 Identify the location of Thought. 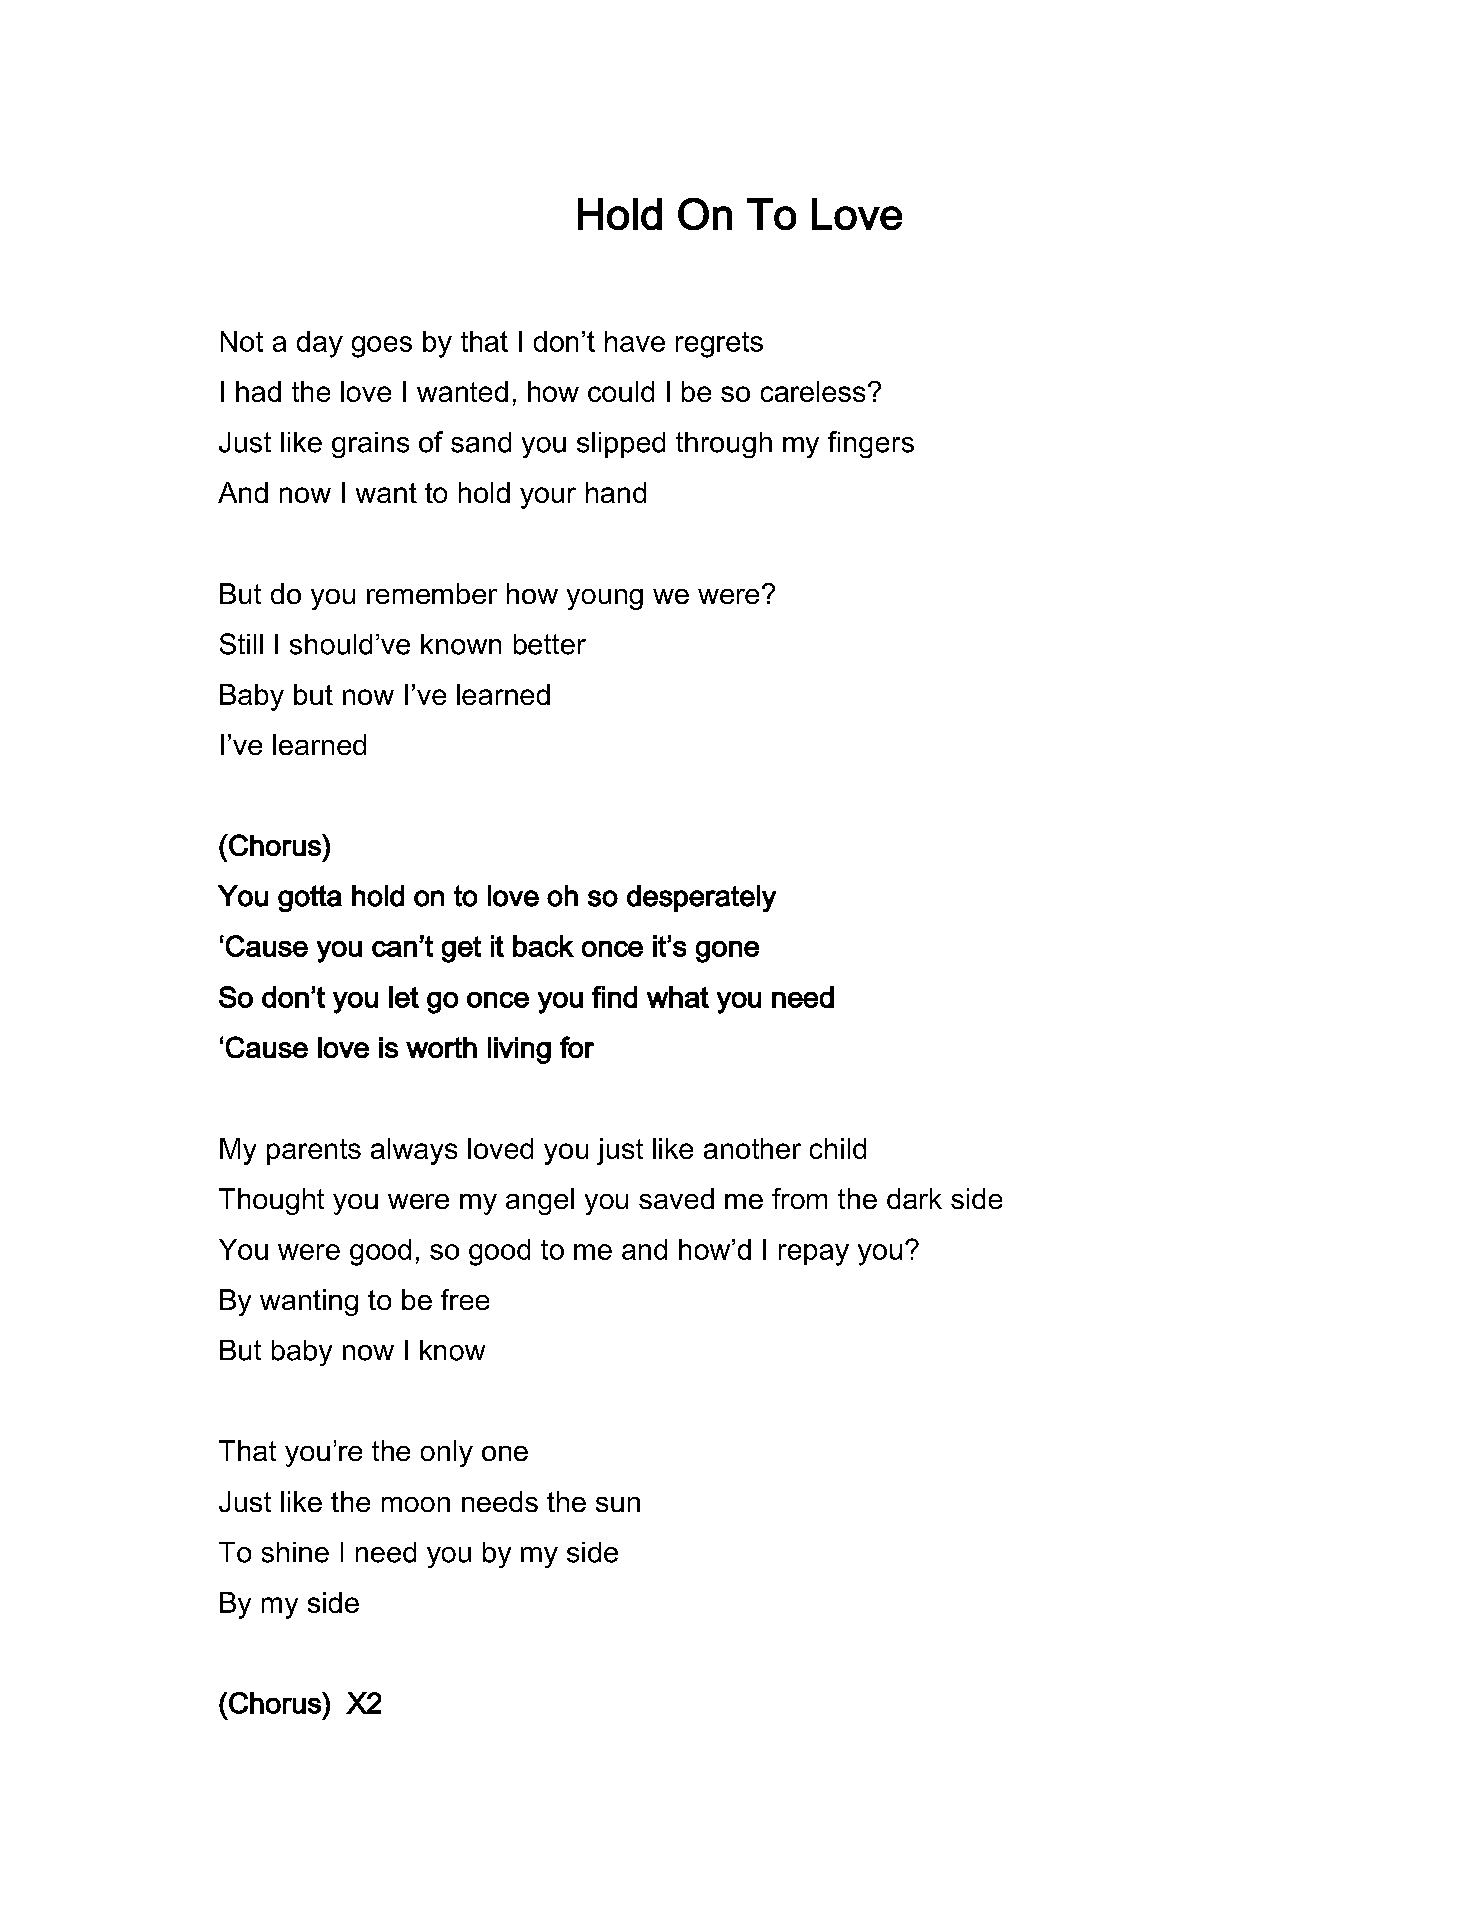
(271, 1201).
